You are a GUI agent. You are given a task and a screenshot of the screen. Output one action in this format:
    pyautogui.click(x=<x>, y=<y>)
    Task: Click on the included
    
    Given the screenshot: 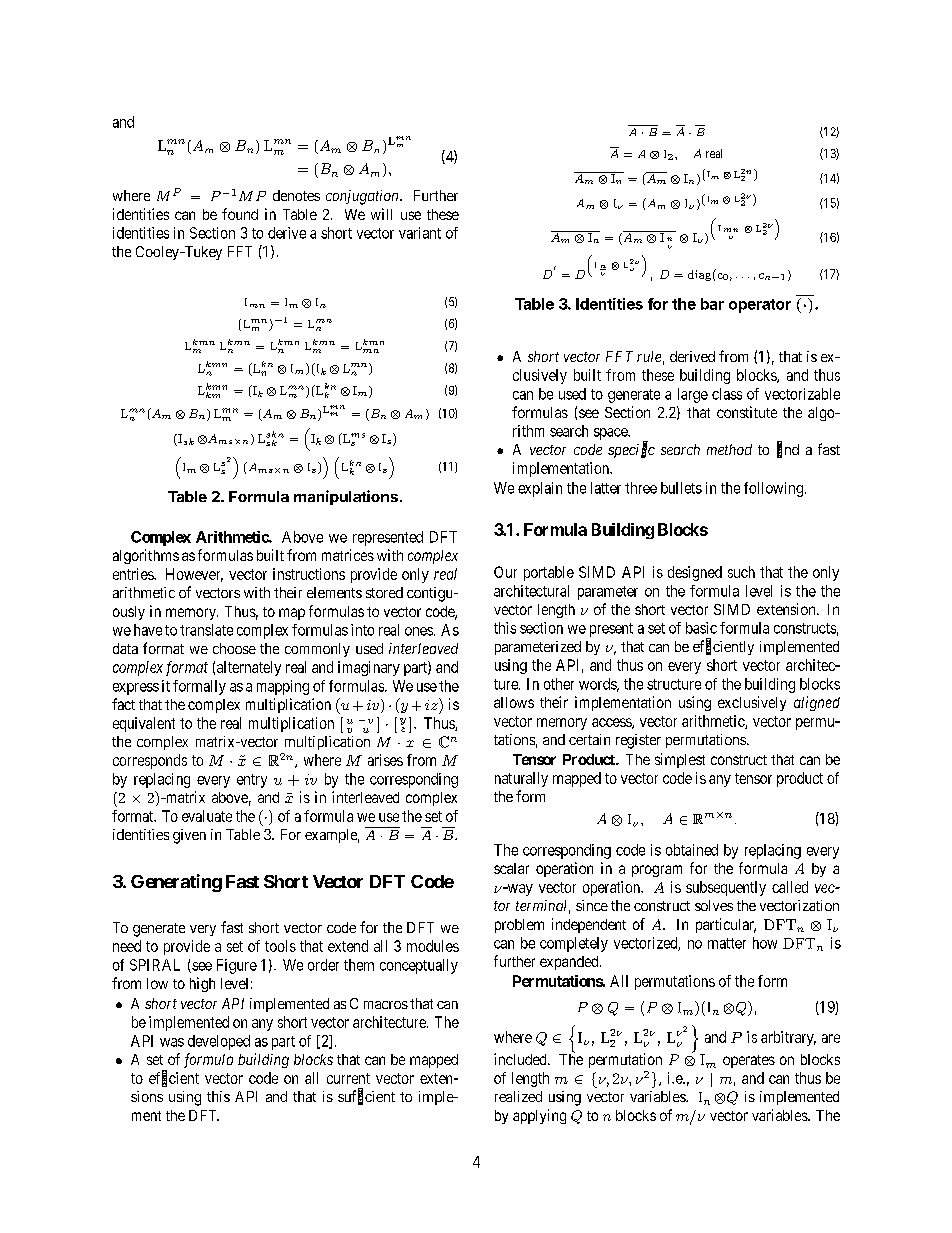 What is the action you would take?
    pyautogui.click(x=521, y=1059)
